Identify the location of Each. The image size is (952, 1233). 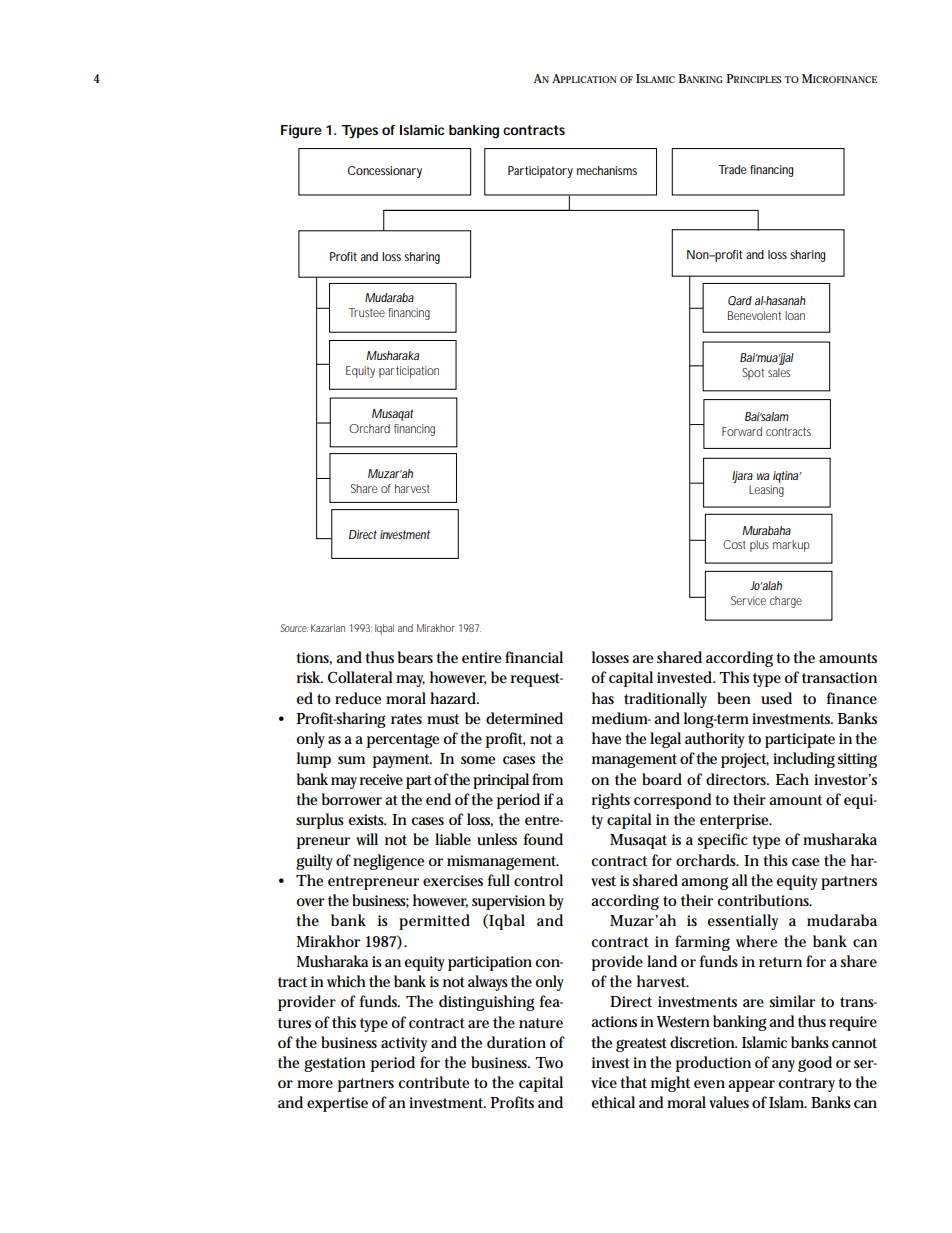
(792, 779).
